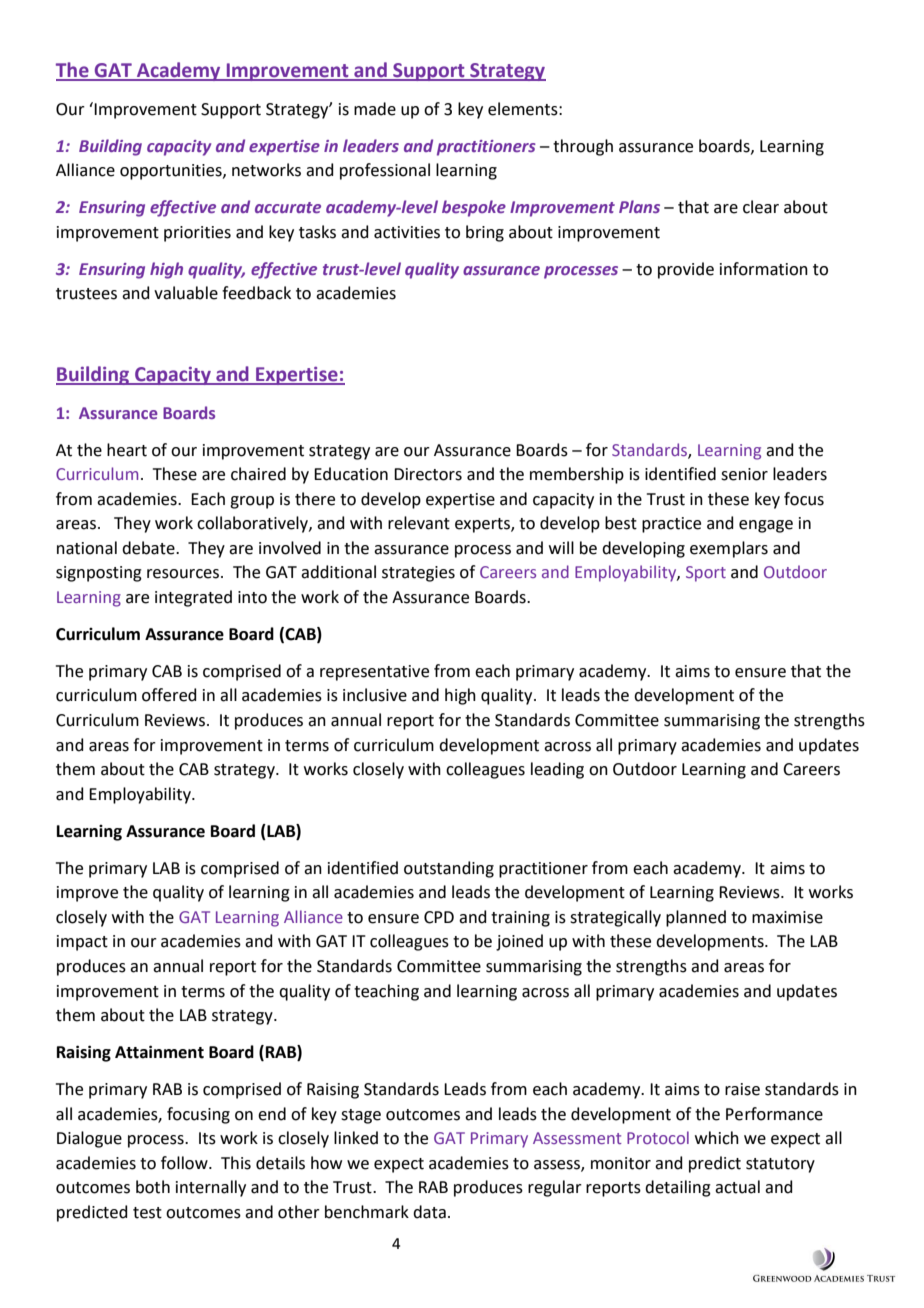 The width and height of the image is (924, 1308). I want to click on professional, so click(385, 171).
